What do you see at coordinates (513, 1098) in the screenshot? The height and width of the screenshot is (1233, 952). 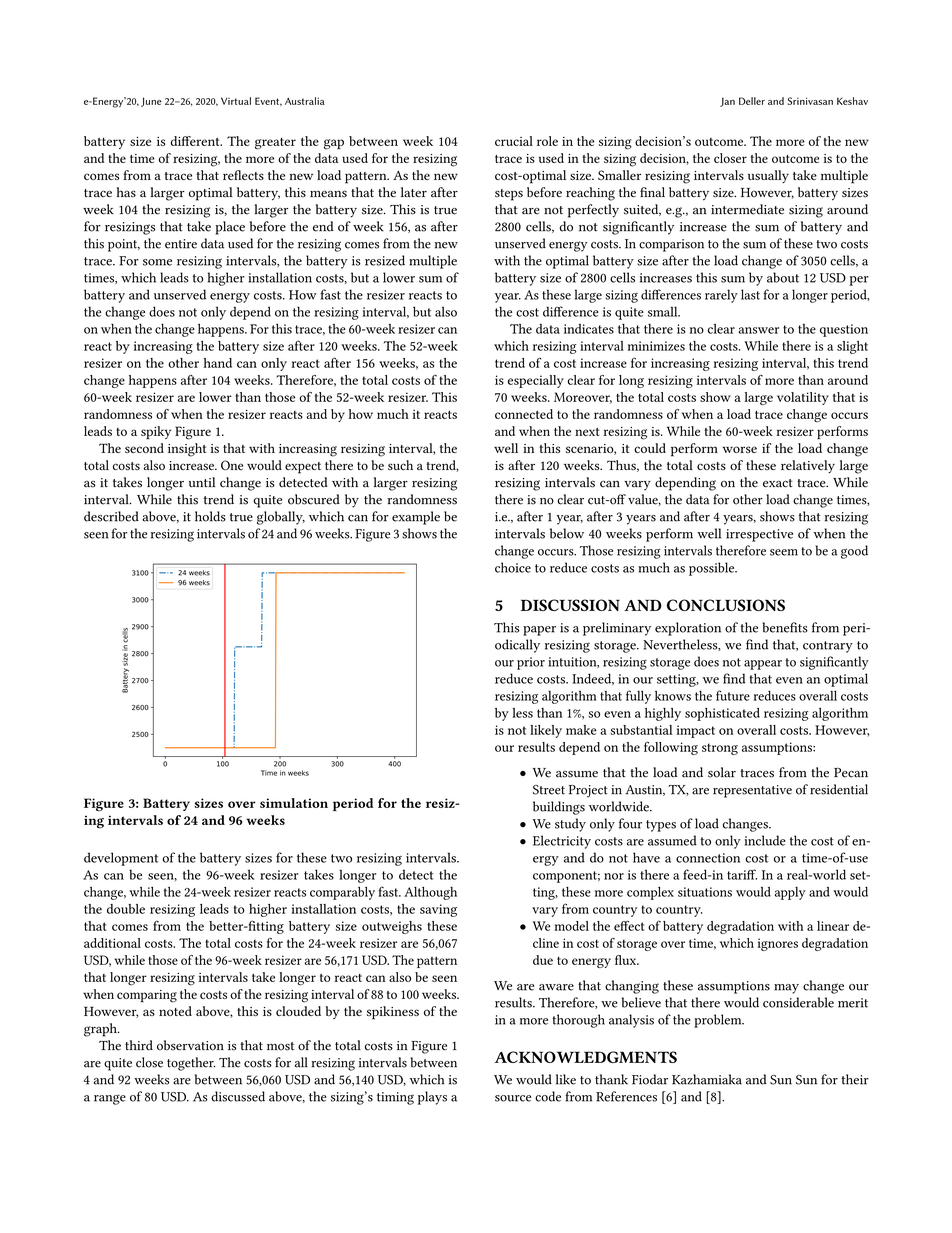 I see `source` at bounding box center [513, 1098].
